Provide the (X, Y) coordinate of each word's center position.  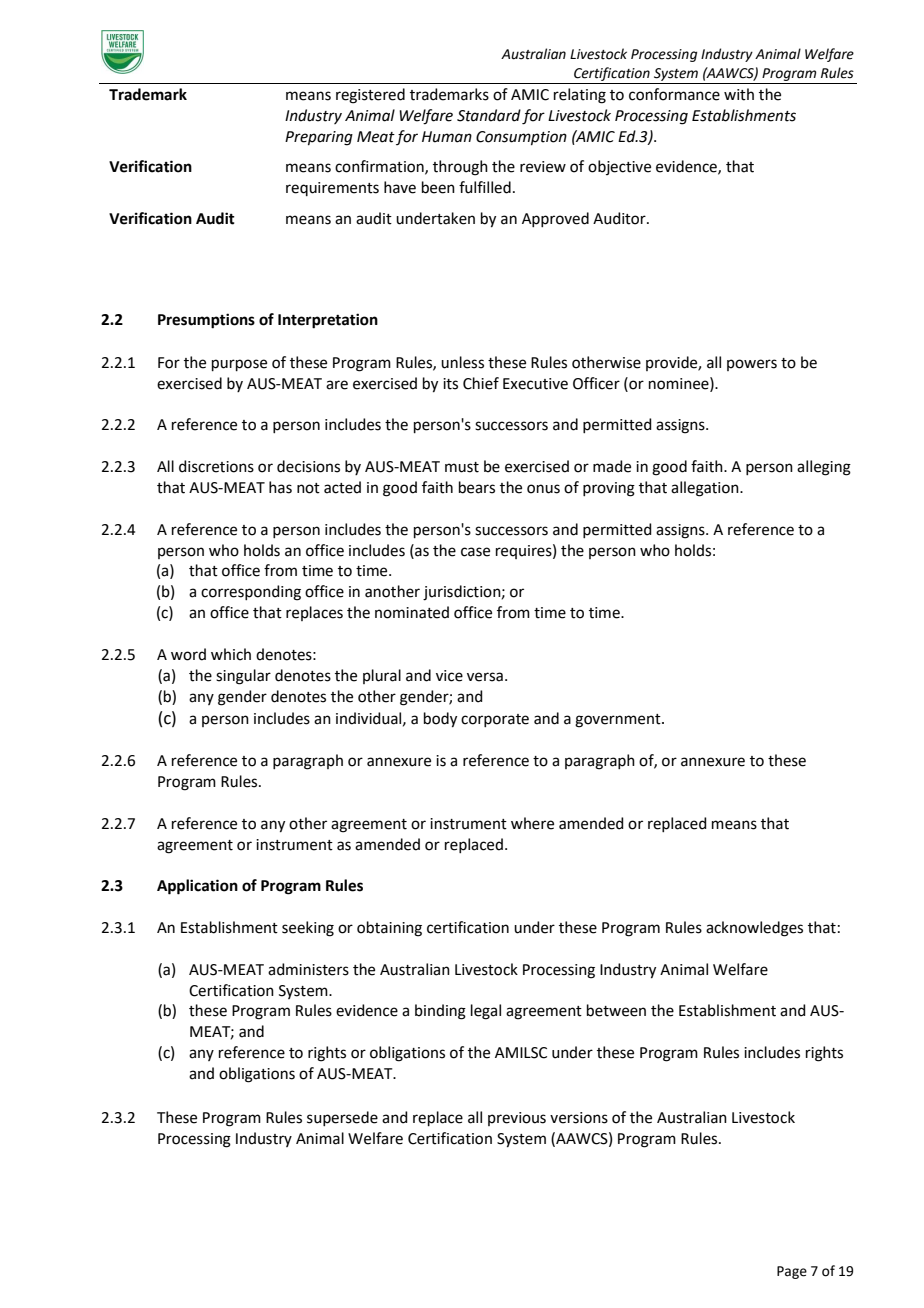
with (739, 94)
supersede (342, 1118)
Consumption (521, 138)
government (619, 721)
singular (243, 677)
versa (485, 677)
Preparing (319, 138)
